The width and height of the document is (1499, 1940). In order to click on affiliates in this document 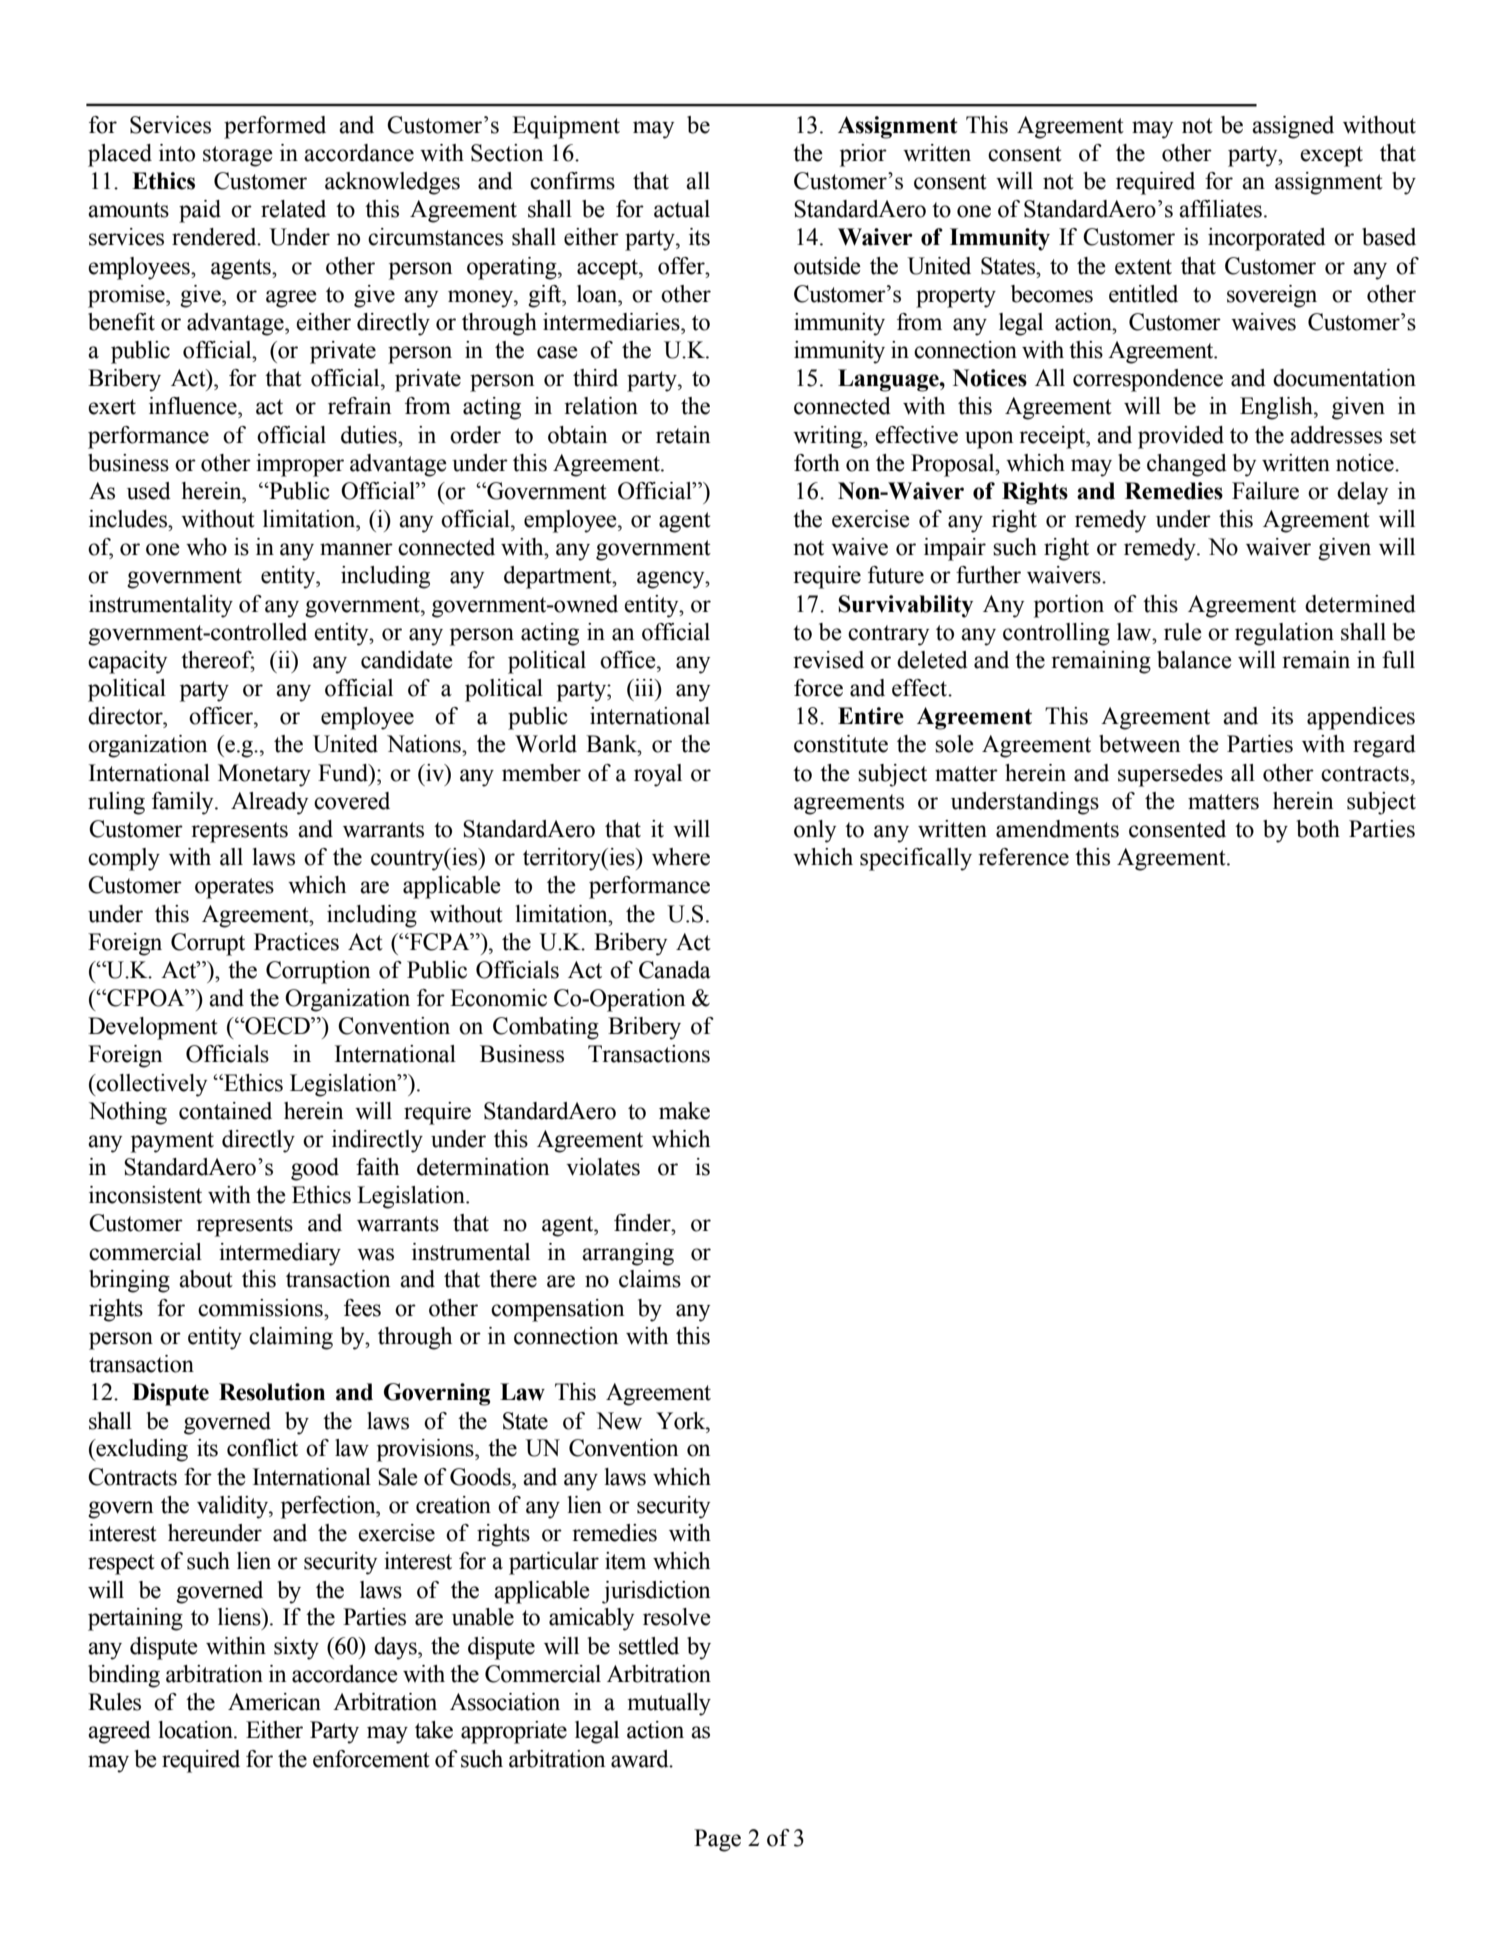, I will do `click(1220, 209)`.
